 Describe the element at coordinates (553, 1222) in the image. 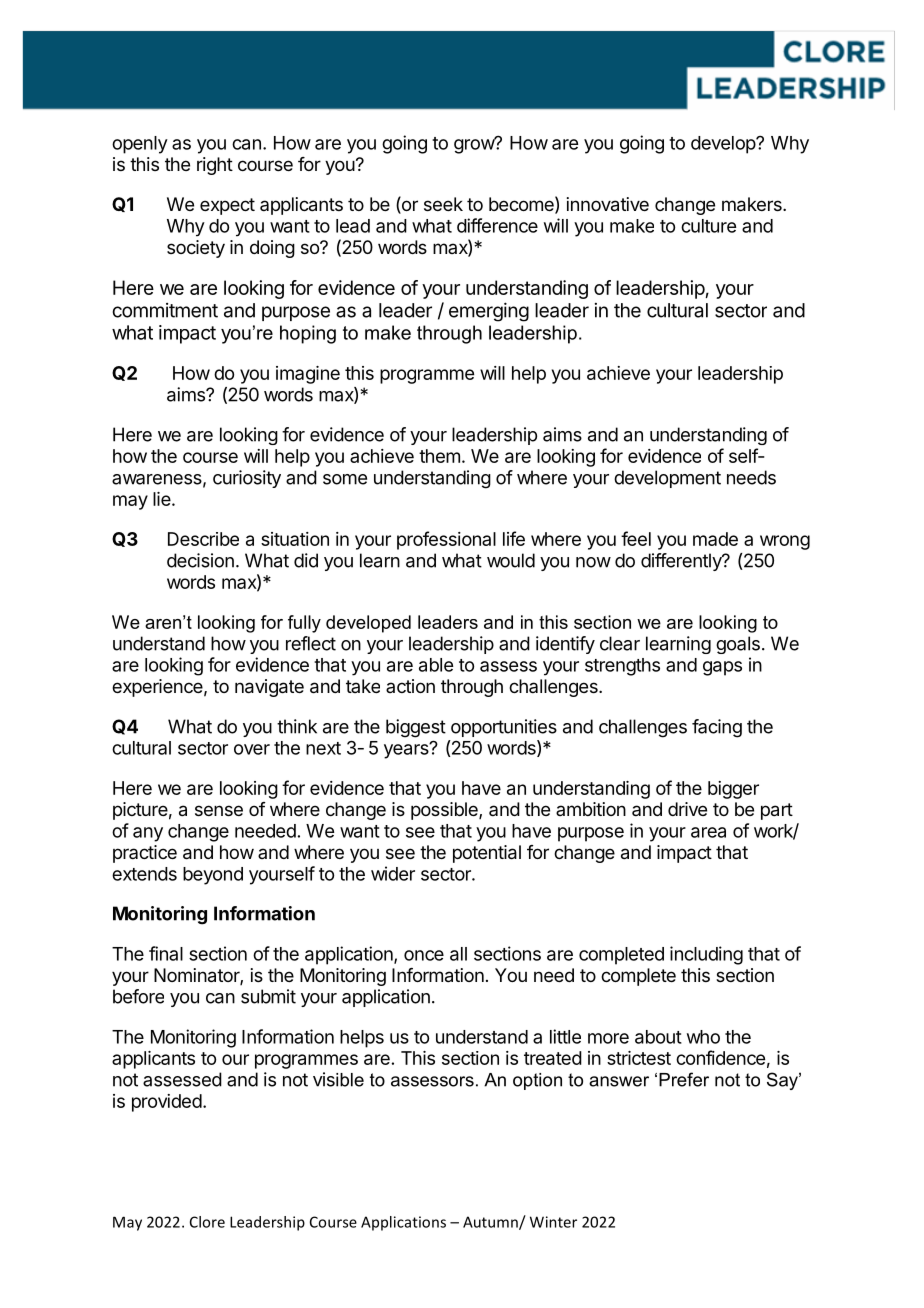

I see `Winter` at that location.
